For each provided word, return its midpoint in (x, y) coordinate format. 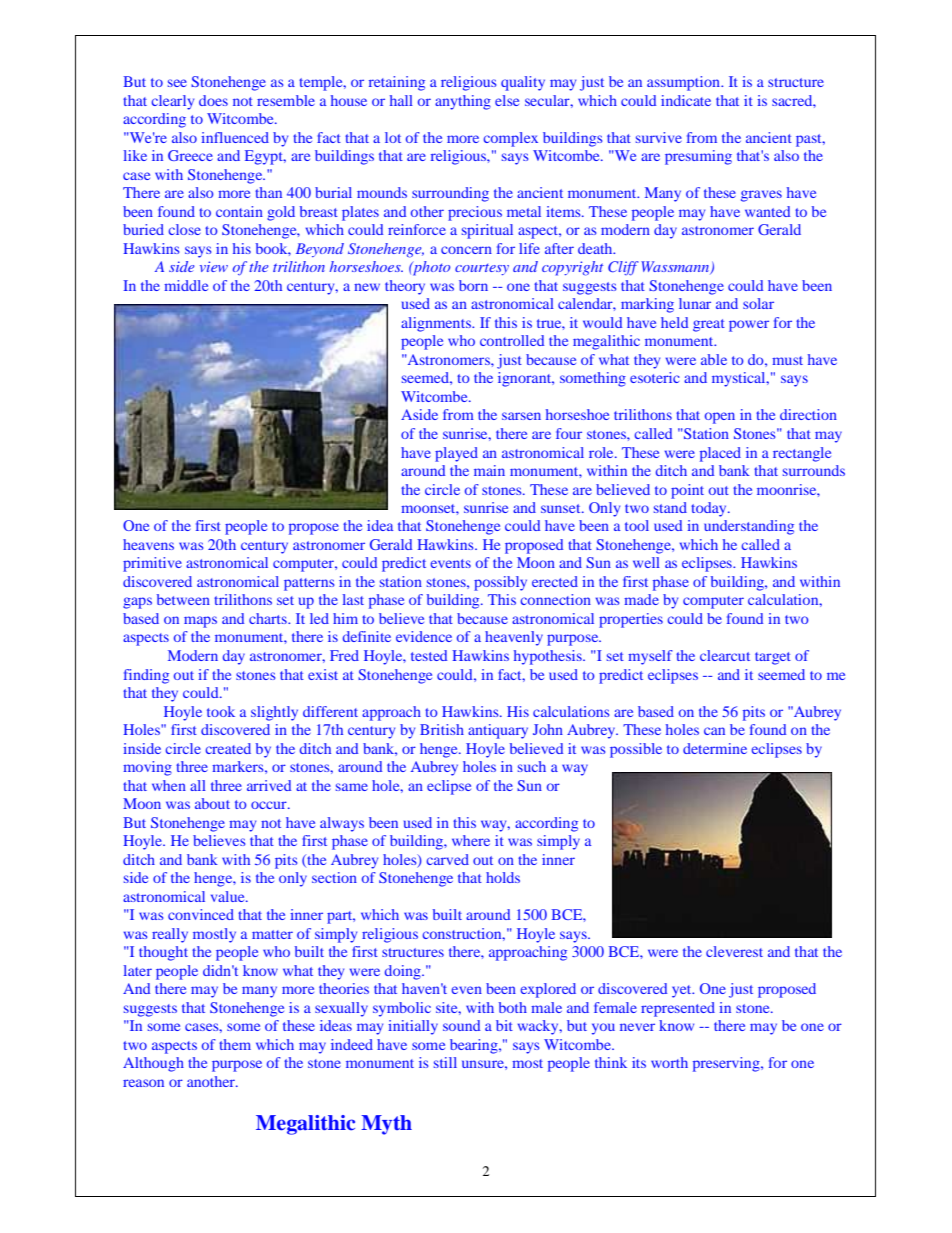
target (773, 658)
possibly (500, 583)
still (445, 1062)
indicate (686, 100)
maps (200, 622)
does (213, 100)
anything (463, 102)
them (235, 1044)
